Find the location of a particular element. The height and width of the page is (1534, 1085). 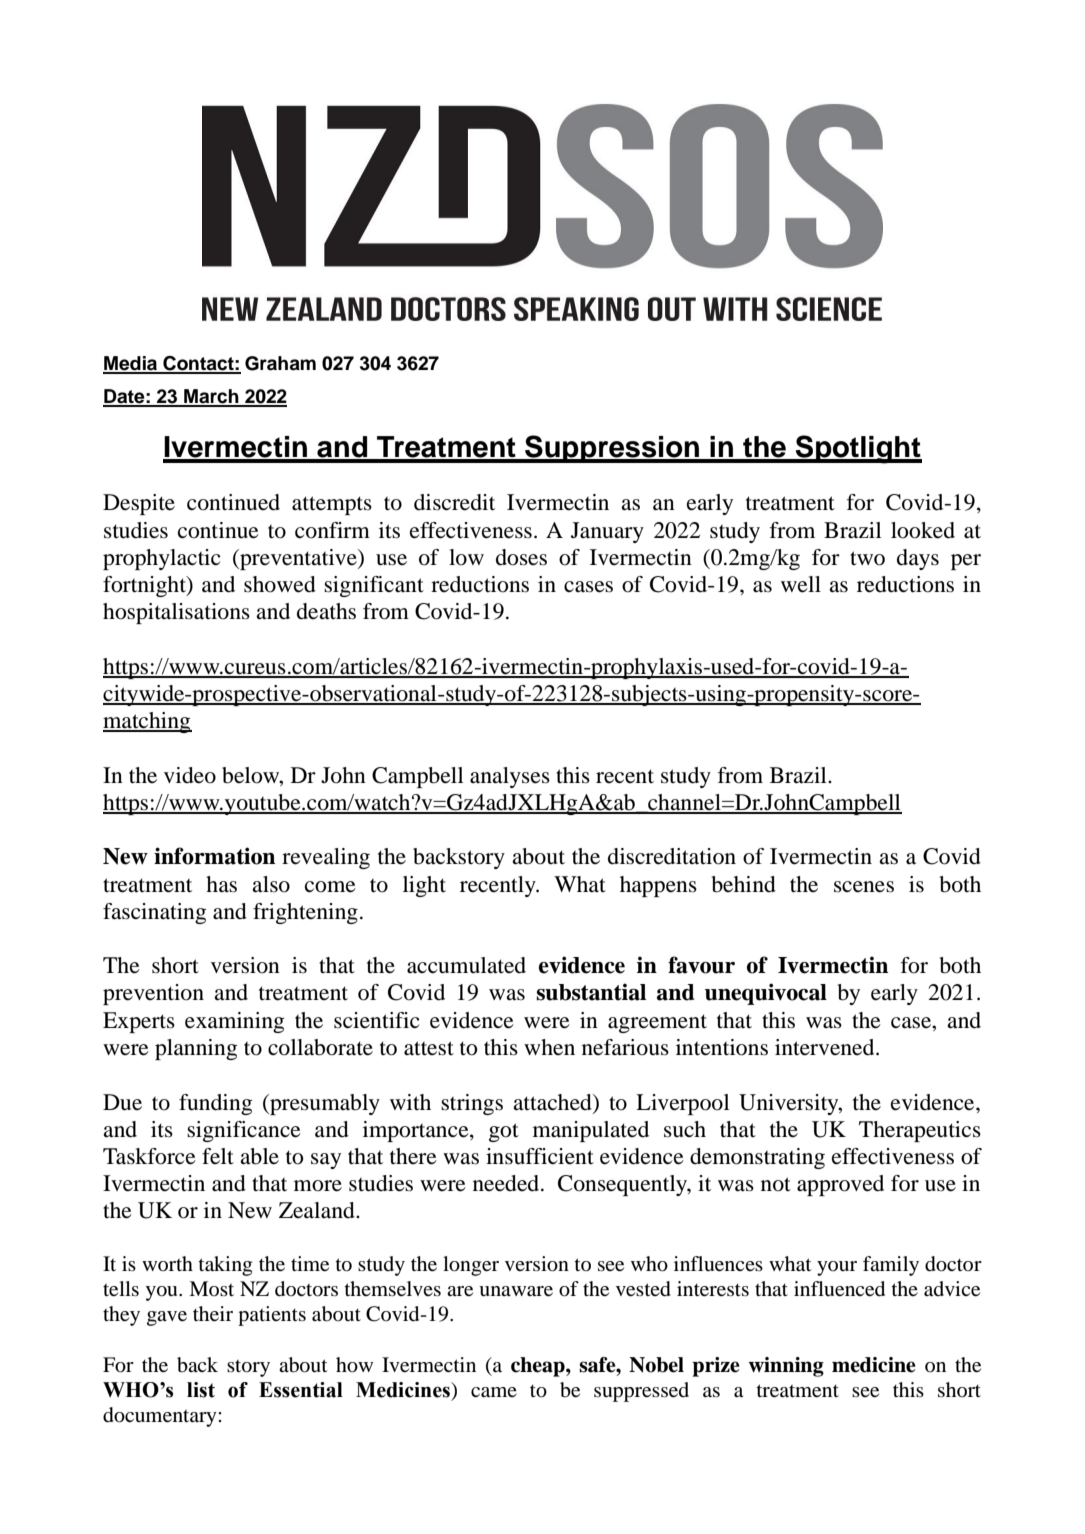

Suppression is located at coordinates (612, 449).
